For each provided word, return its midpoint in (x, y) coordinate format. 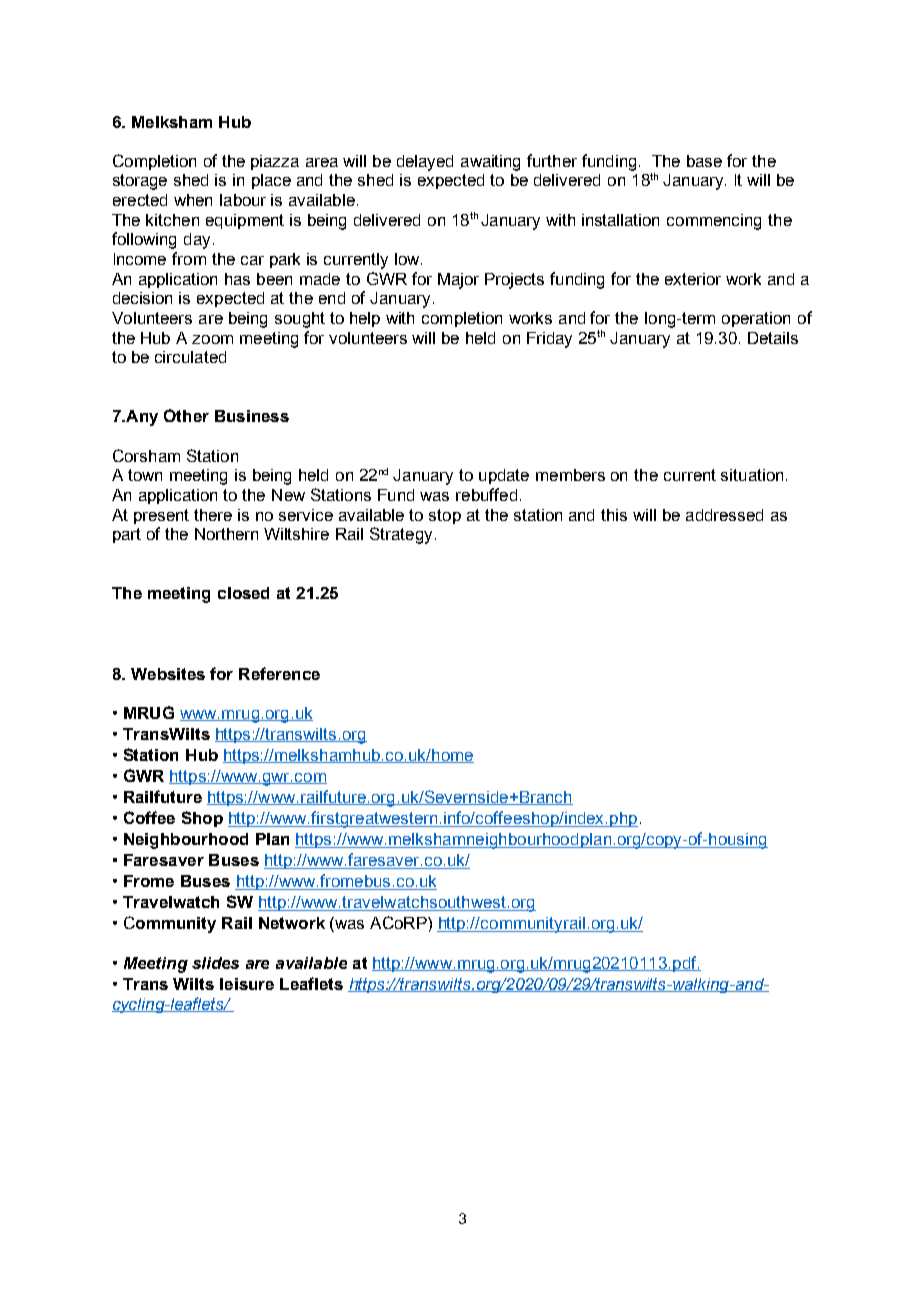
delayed (425, 163)
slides (215, 963)
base (704, 161)
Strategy (401, 535)
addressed (724, 515)
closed (243, 593)
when (193, 200)
